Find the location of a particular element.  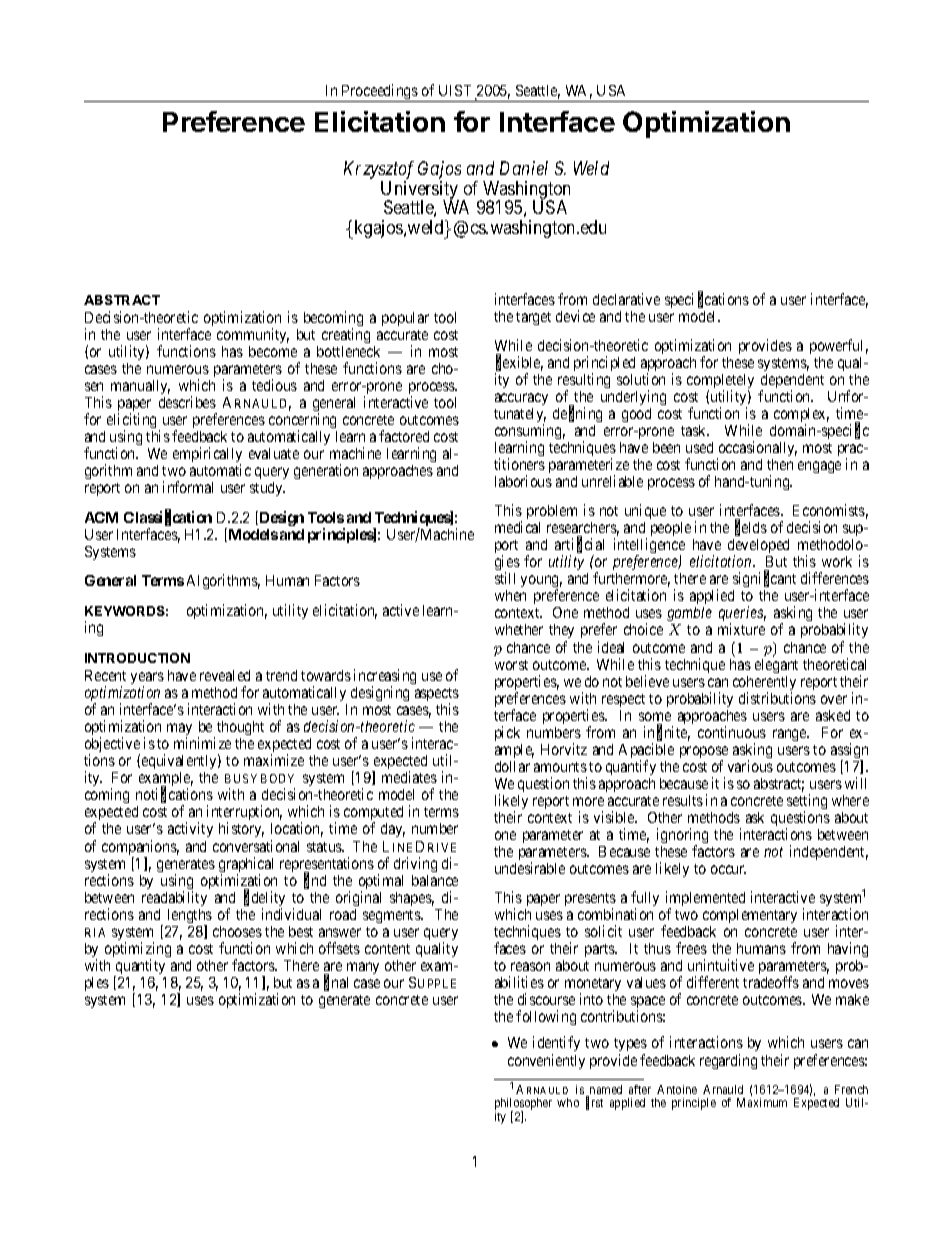

completely is located at coordinates (720, 382).
